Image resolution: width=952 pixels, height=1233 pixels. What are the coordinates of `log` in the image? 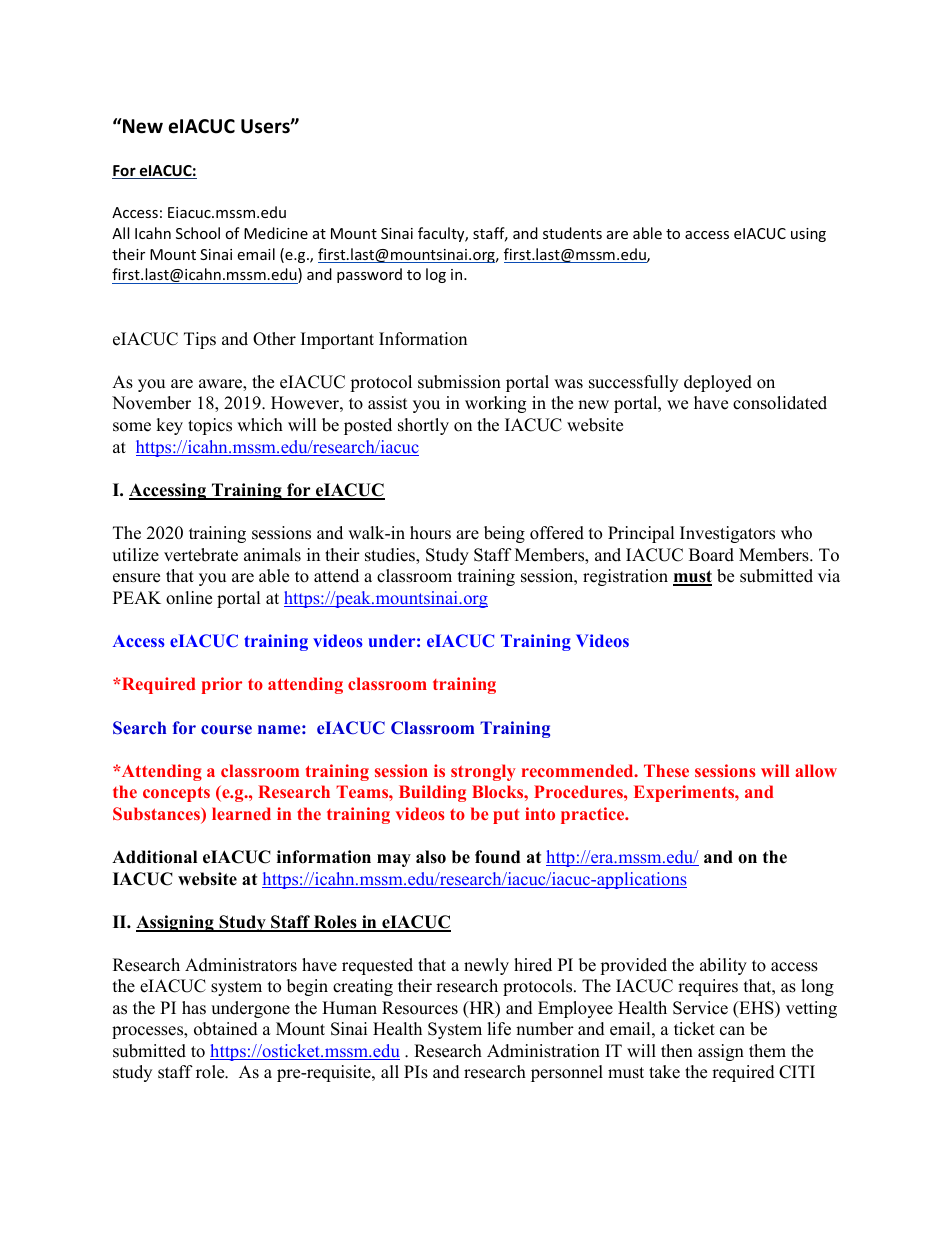 It's located at (436, 275).
